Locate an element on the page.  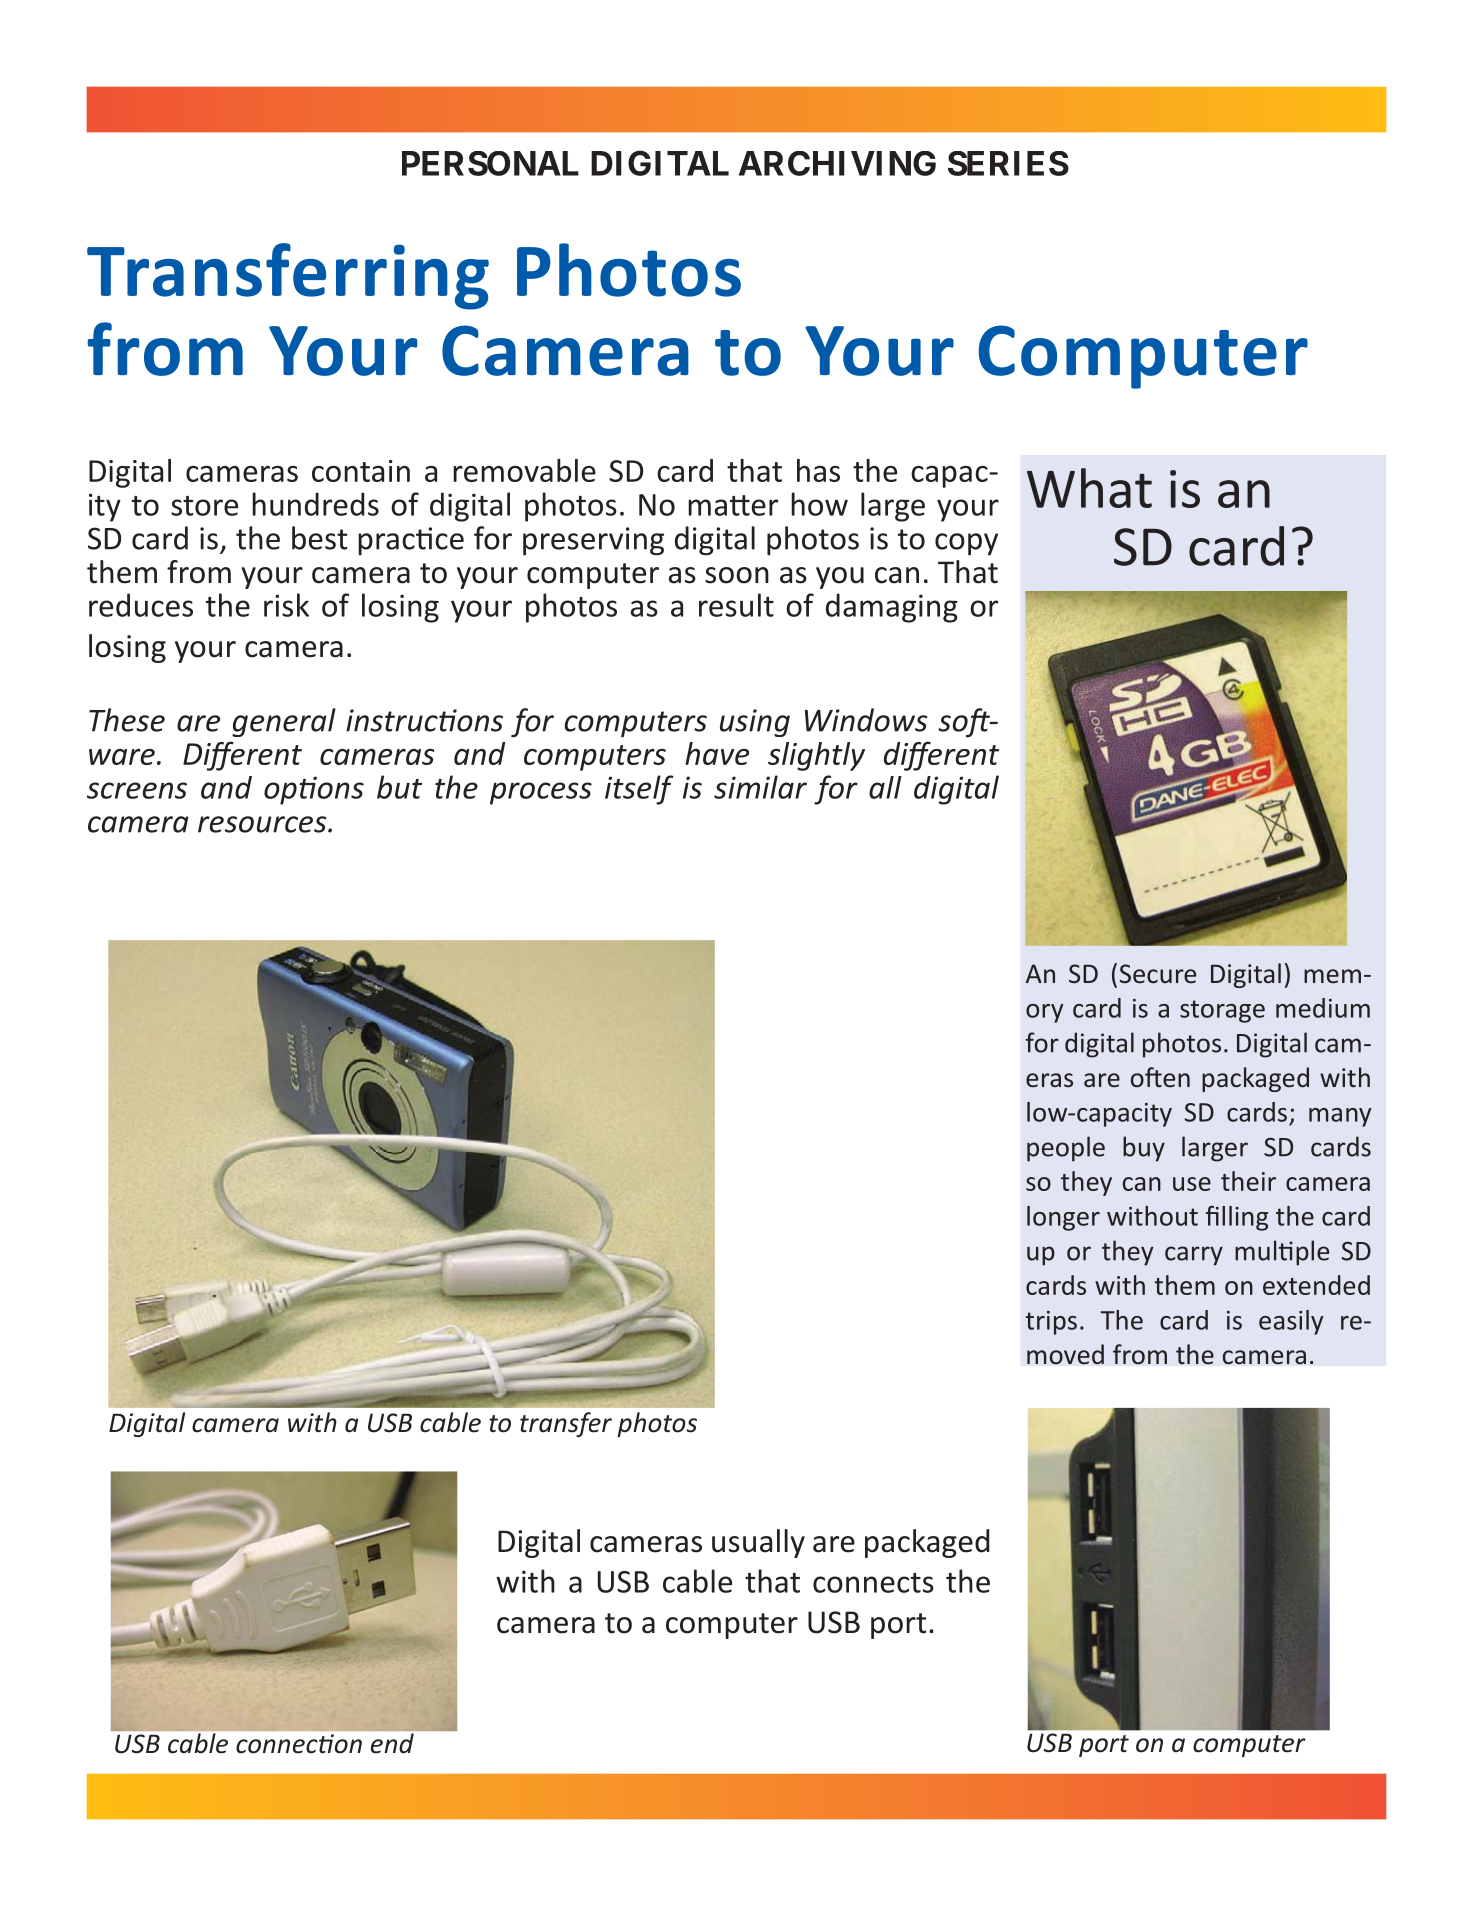
use is located at coordinates (1192, 1184).
